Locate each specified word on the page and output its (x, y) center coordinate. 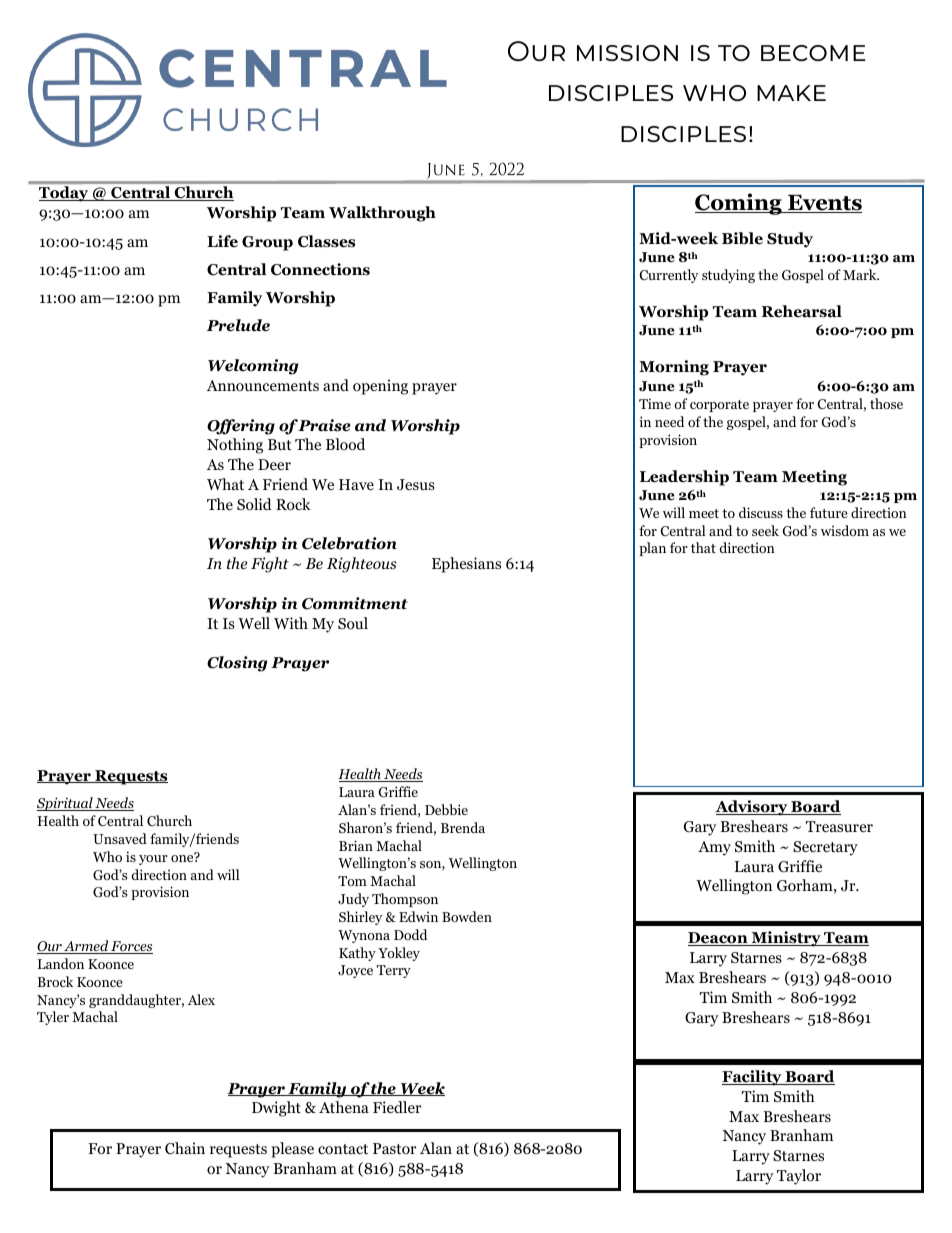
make (791, 93)
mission (627, 53)
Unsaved (120, 839)
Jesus (416, 485)
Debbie (446, 809)
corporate (719, 406)
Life (222, 241)
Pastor (395, 1149)
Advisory (752, 808)
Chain (185, 1148)
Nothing (235, 446)
